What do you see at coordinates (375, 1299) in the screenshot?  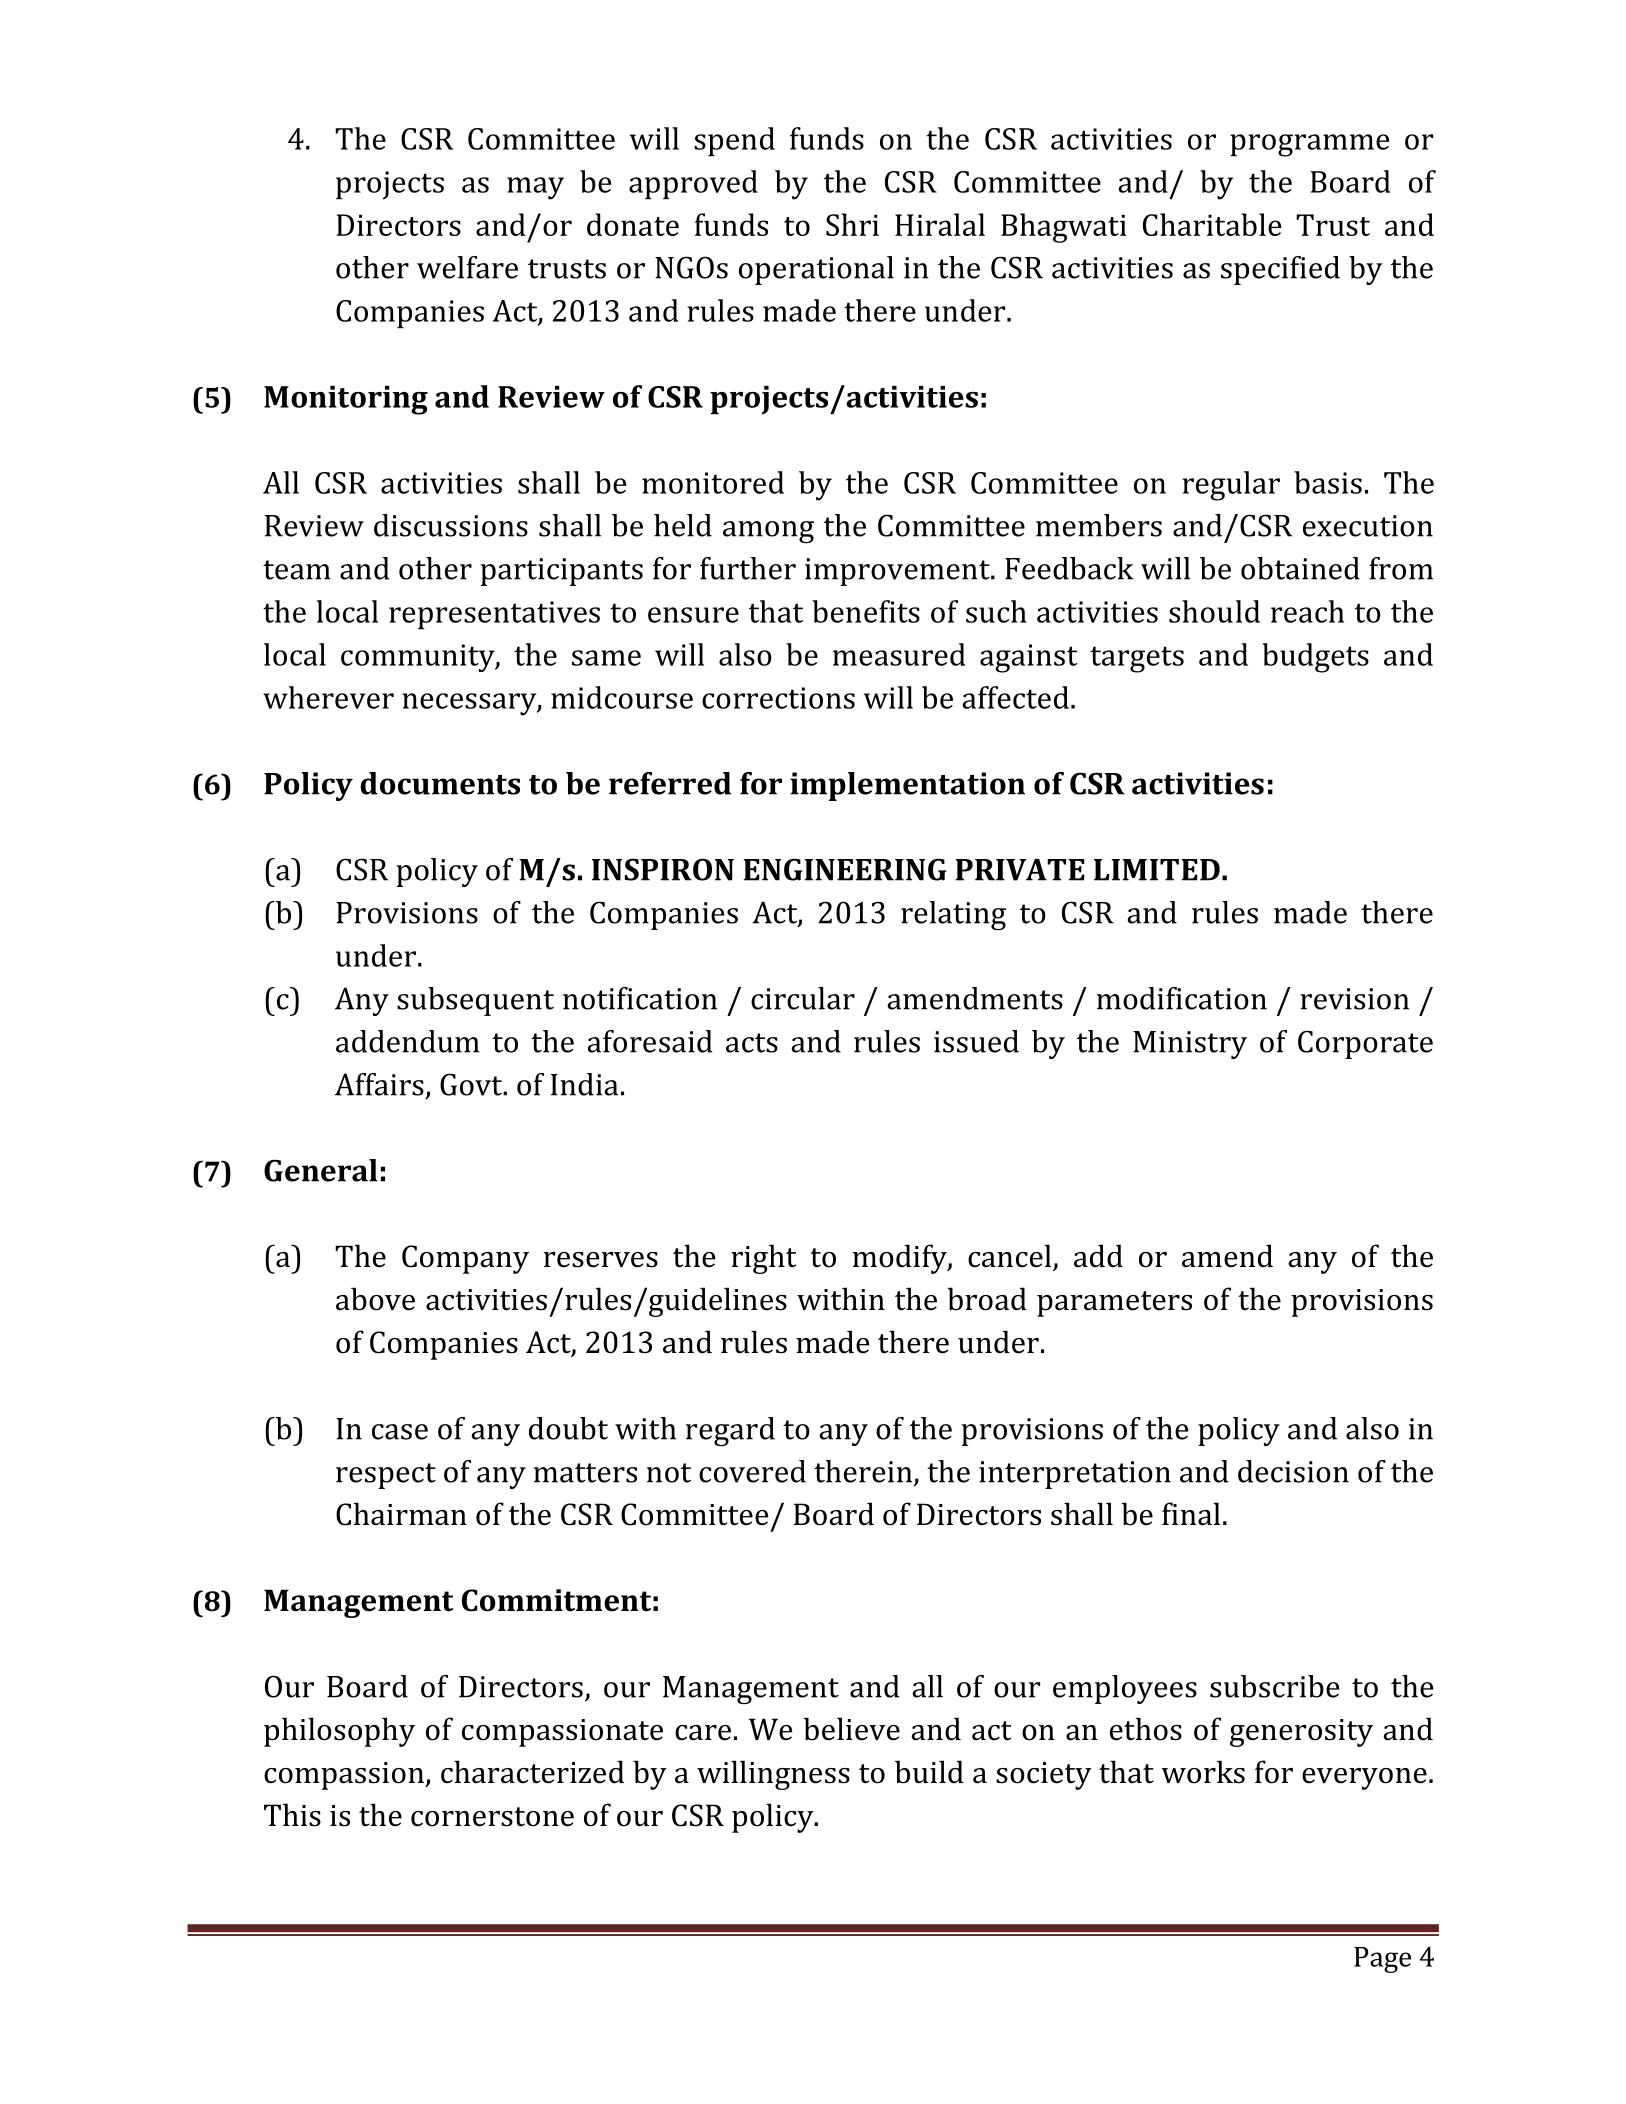 I see `above` at bounding box center [375, 1299].
